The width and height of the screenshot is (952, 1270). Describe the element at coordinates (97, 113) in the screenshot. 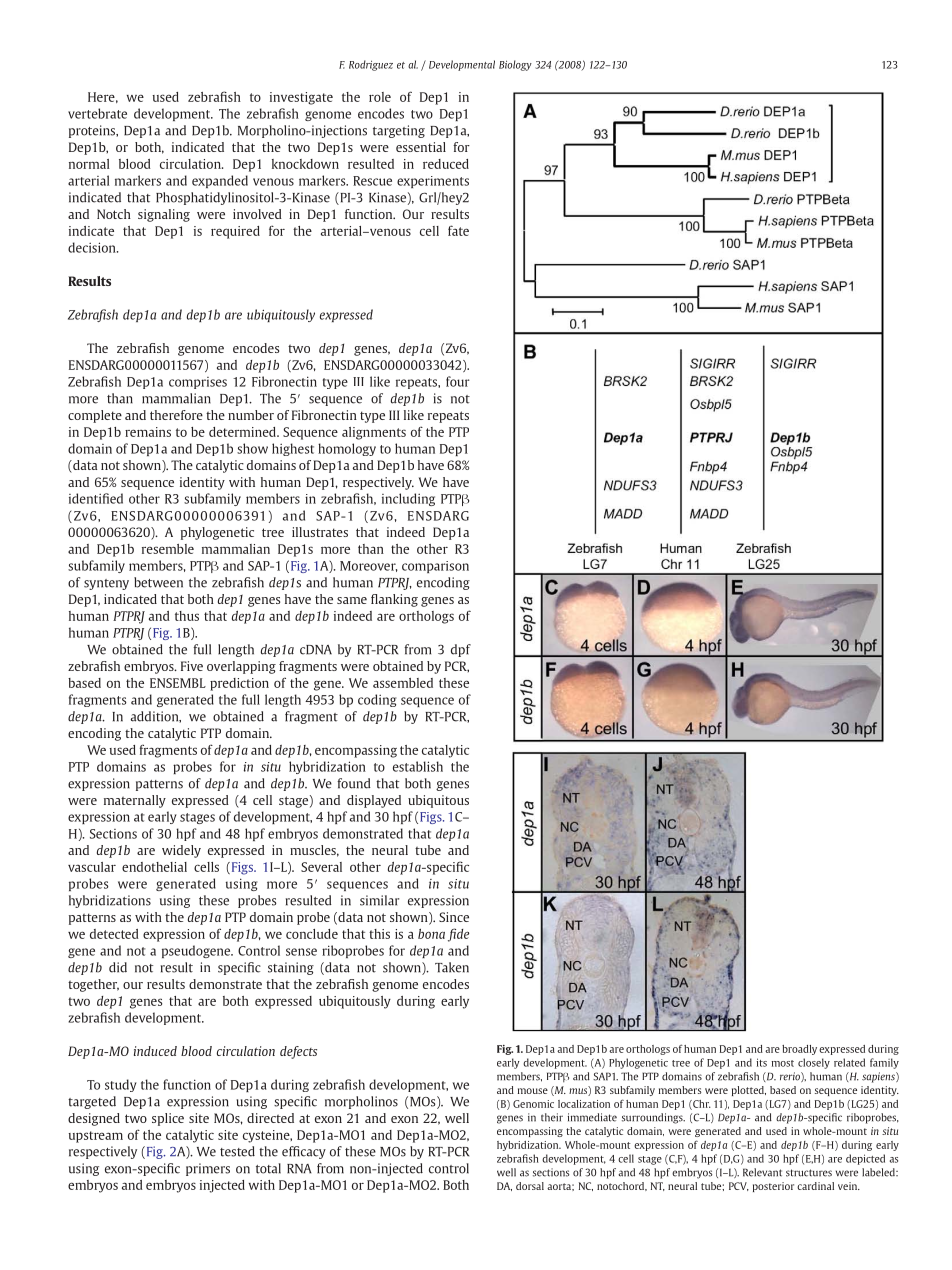

I see `vertebrate` at that location.
